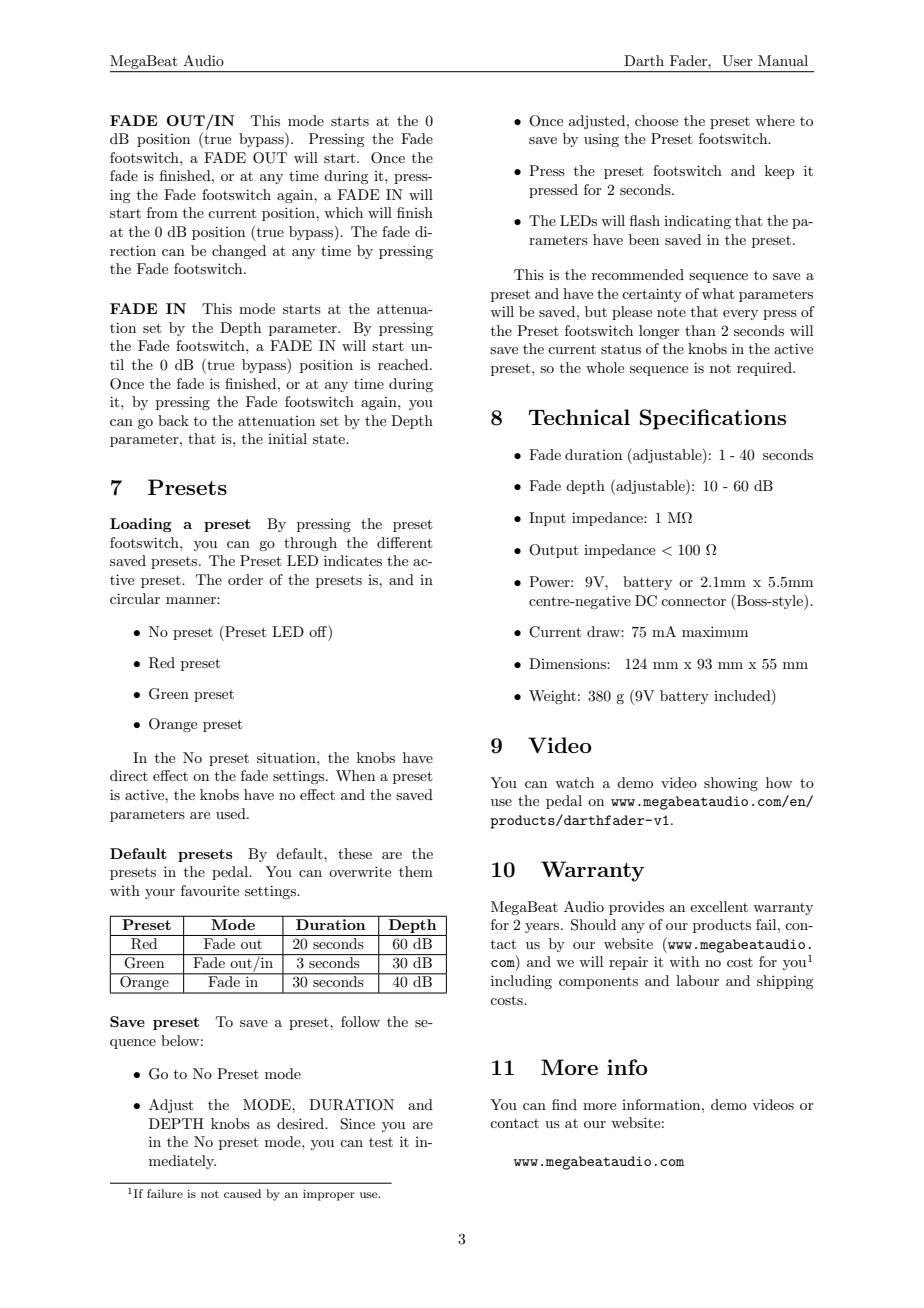 The image size is (924, 1308). Describe the element at coordinates (601, 140) in the screenshot. I see `using` at that location.
